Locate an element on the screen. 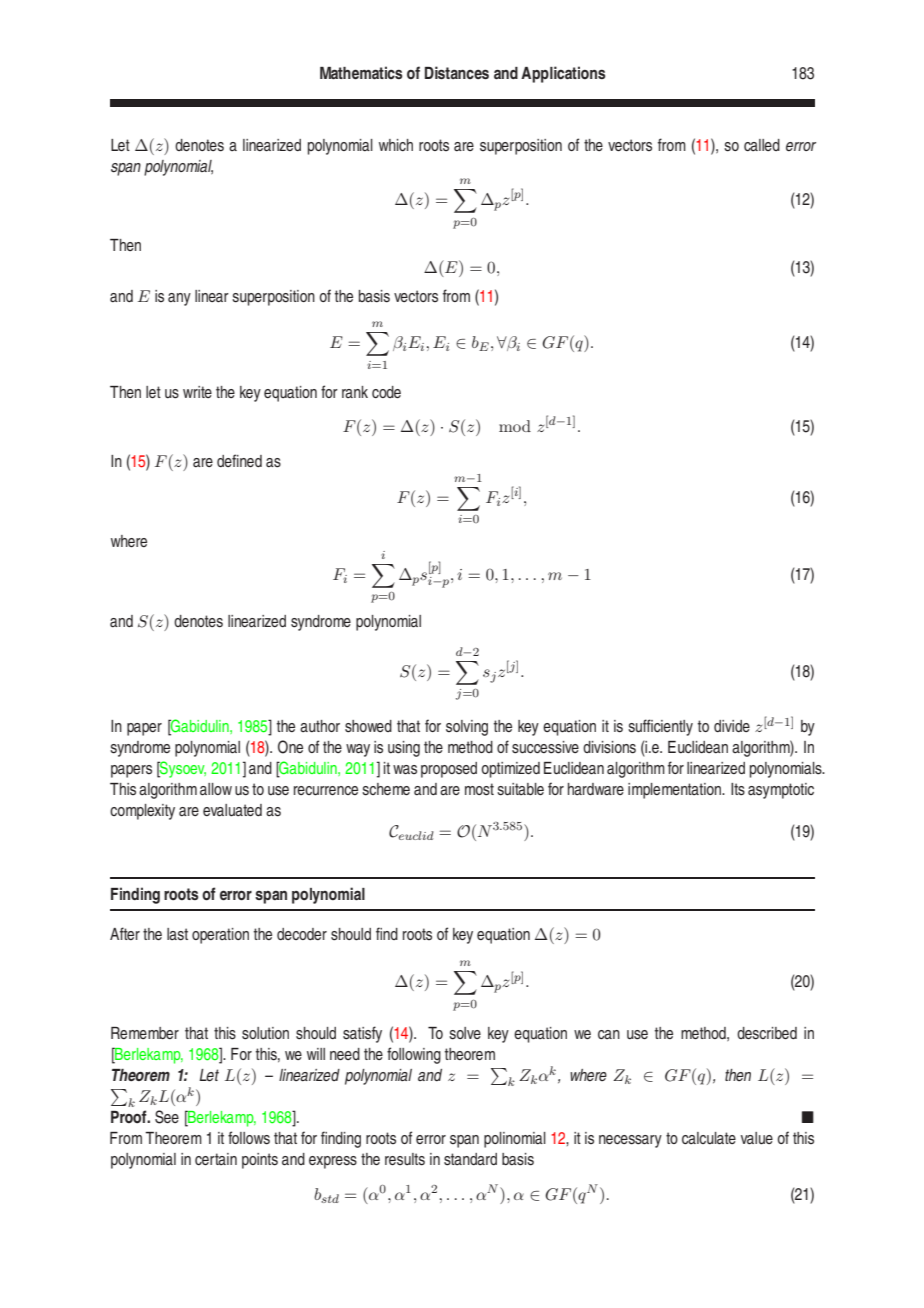 This screenshot has width=924, height=1308. proposed is located at coordinates (449, 770).
